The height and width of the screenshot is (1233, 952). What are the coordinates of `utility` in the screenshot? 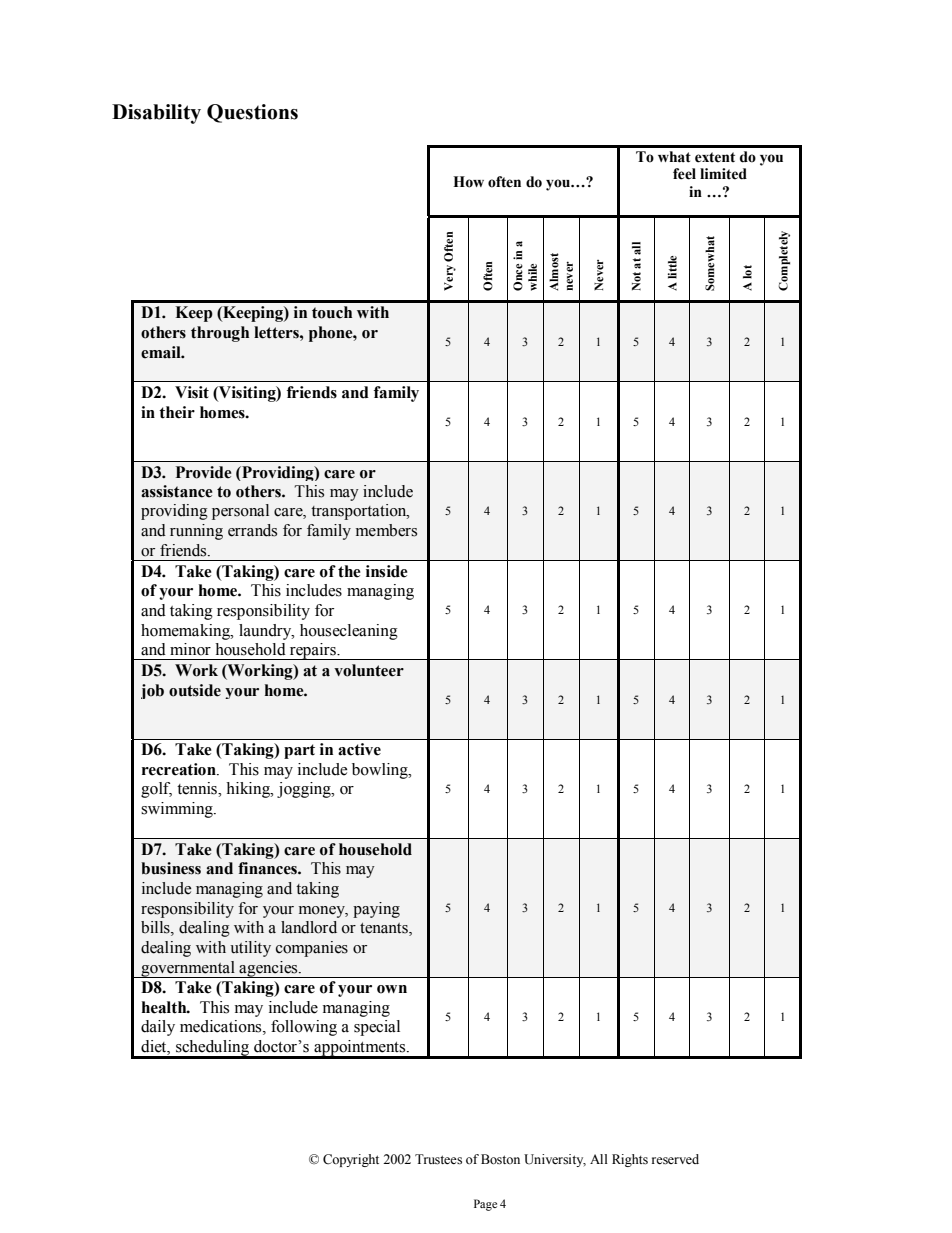 It's located at (250, 949).
